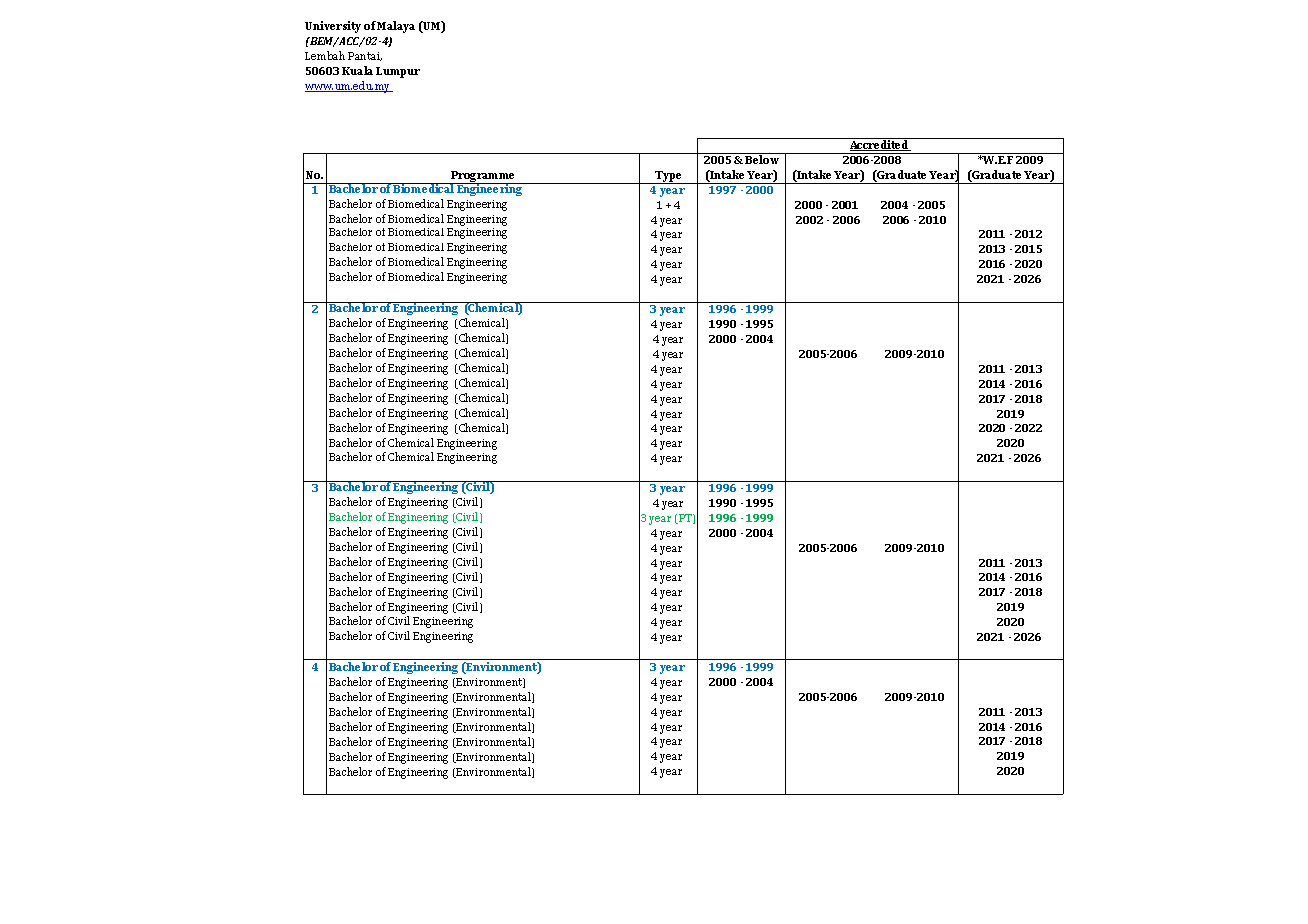  I want to click on Below, so click(762, 159).
